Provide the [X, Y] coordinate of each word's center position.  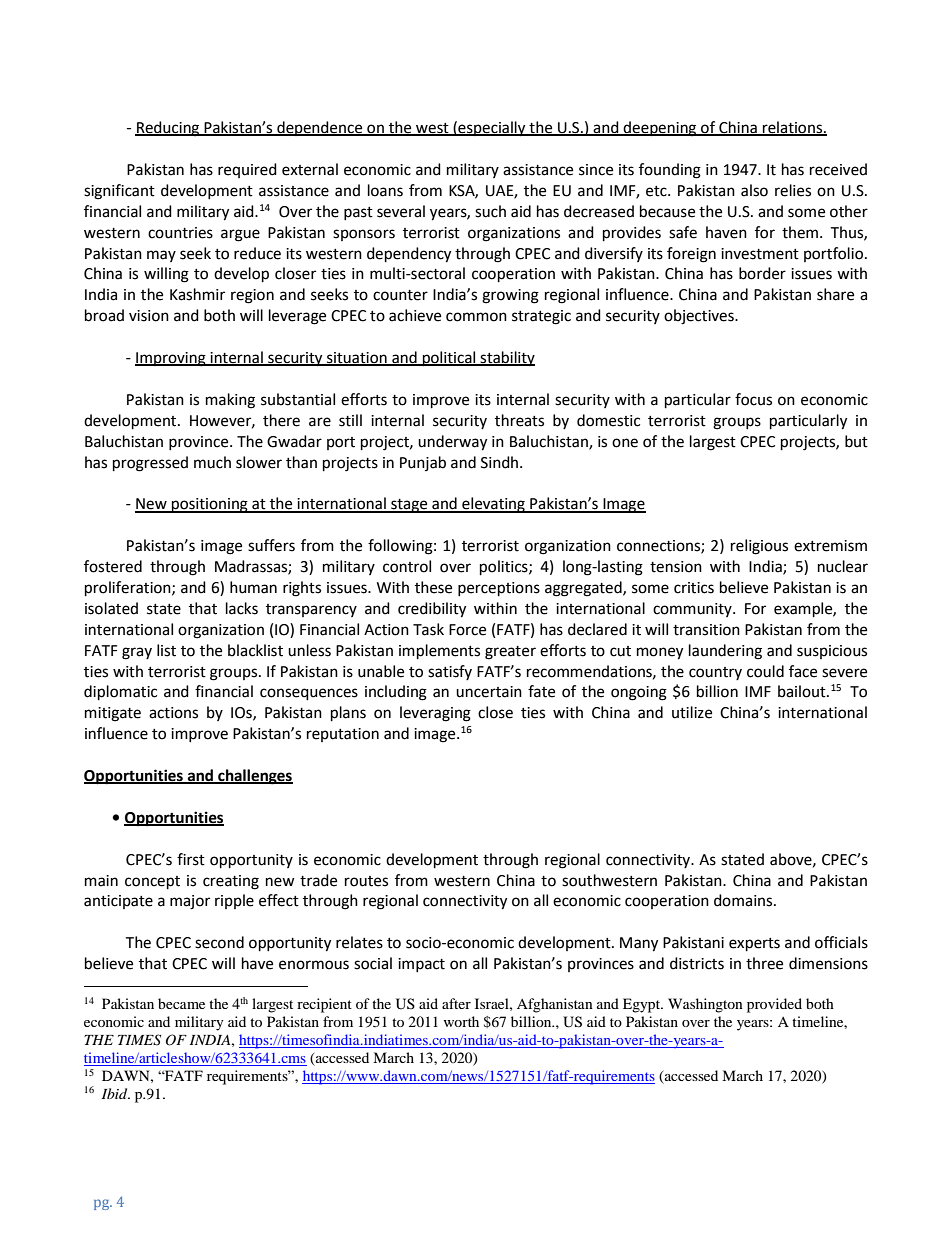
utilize [692, 712]
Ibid [116, 1093]
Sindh [501, 462]
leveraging [435, 714]
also [754, 190]
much [212, 462]
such [490, 211]
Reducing [168, 129]
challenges [254, 777]
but [856, 441]
